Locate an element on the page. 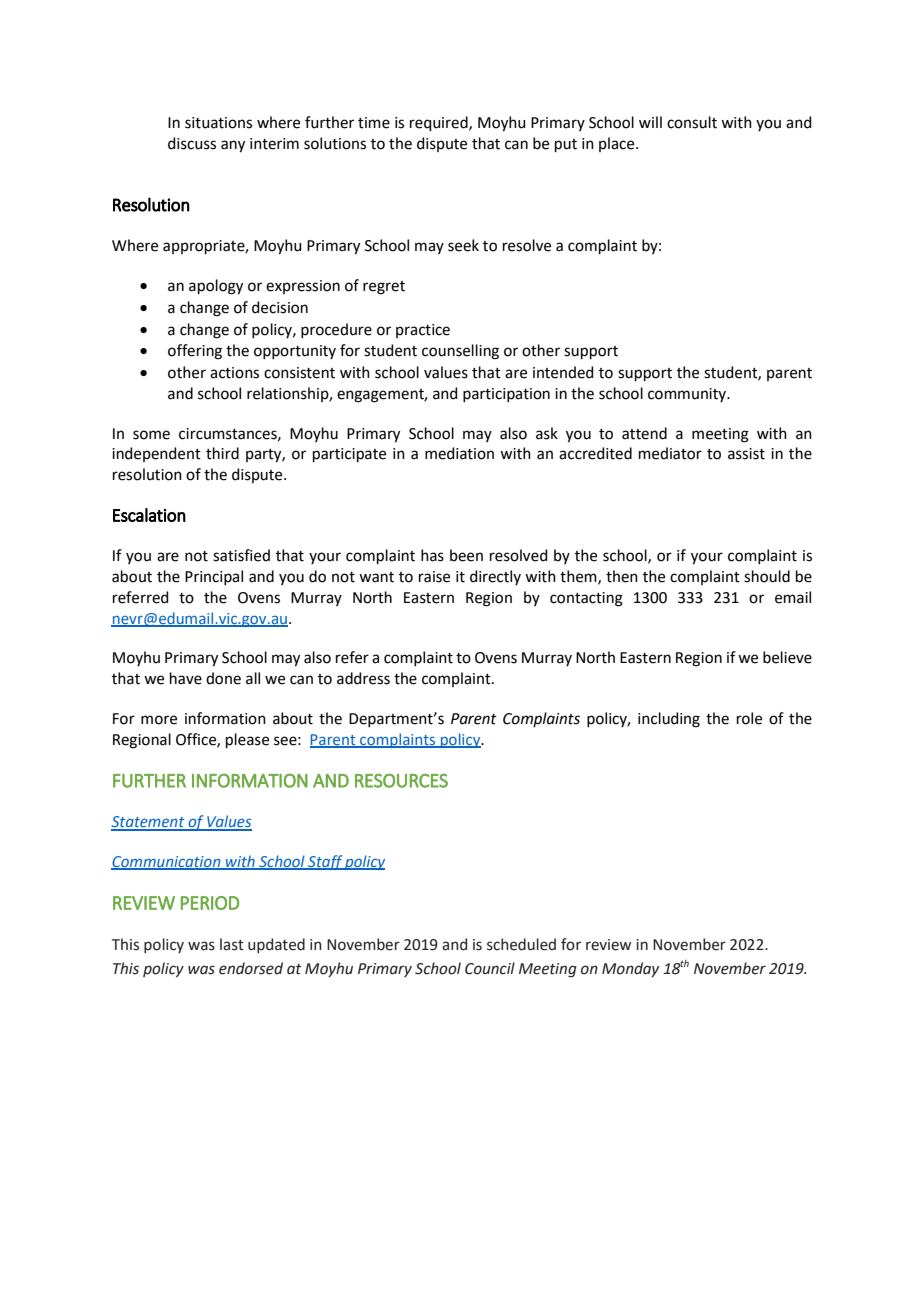  should is located at coordinates (767, 576).
